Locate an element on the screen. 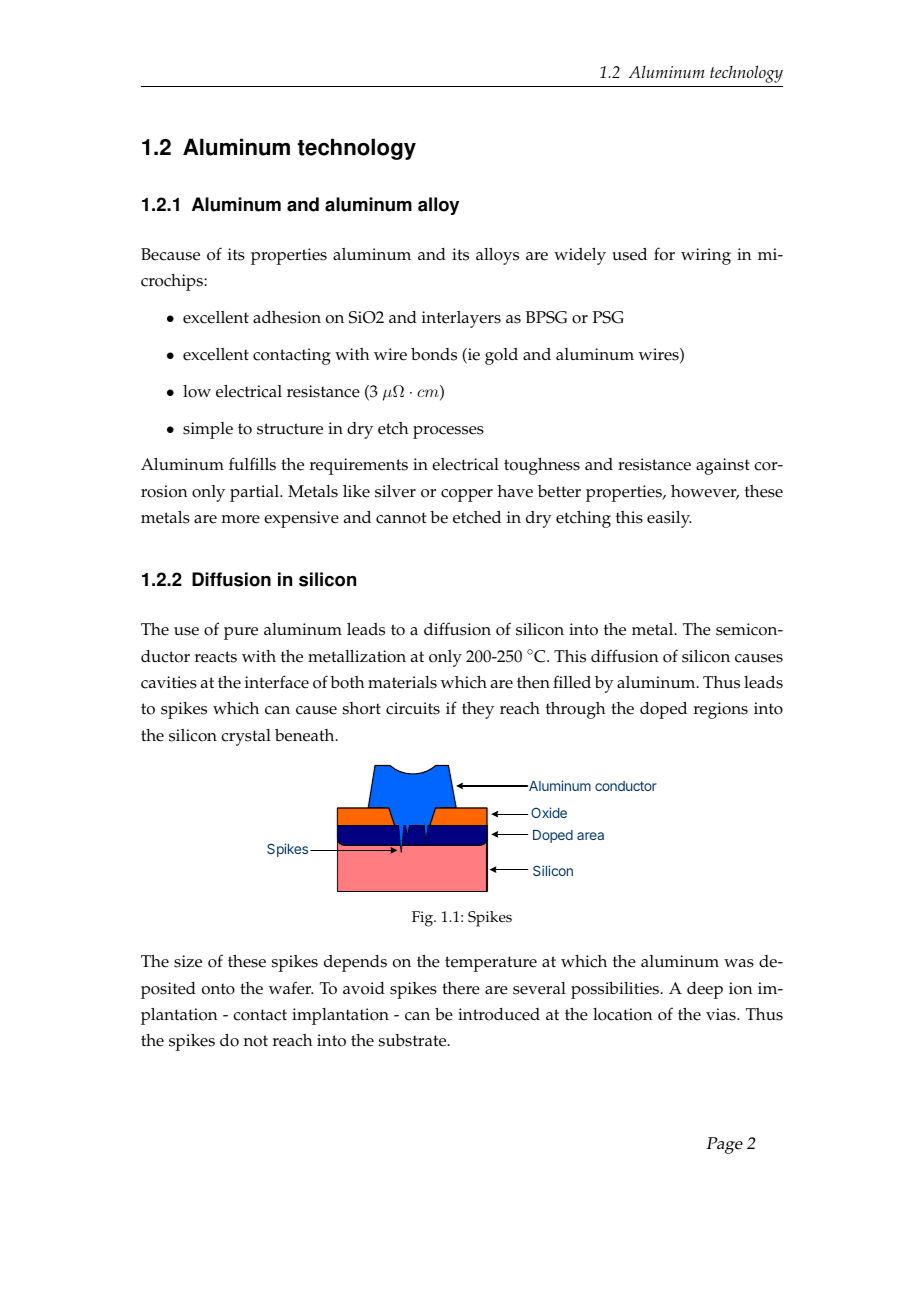 Image resolution: width=924 pixels, height=1308 pixels. Page is located at coordinates (724, 1145).
